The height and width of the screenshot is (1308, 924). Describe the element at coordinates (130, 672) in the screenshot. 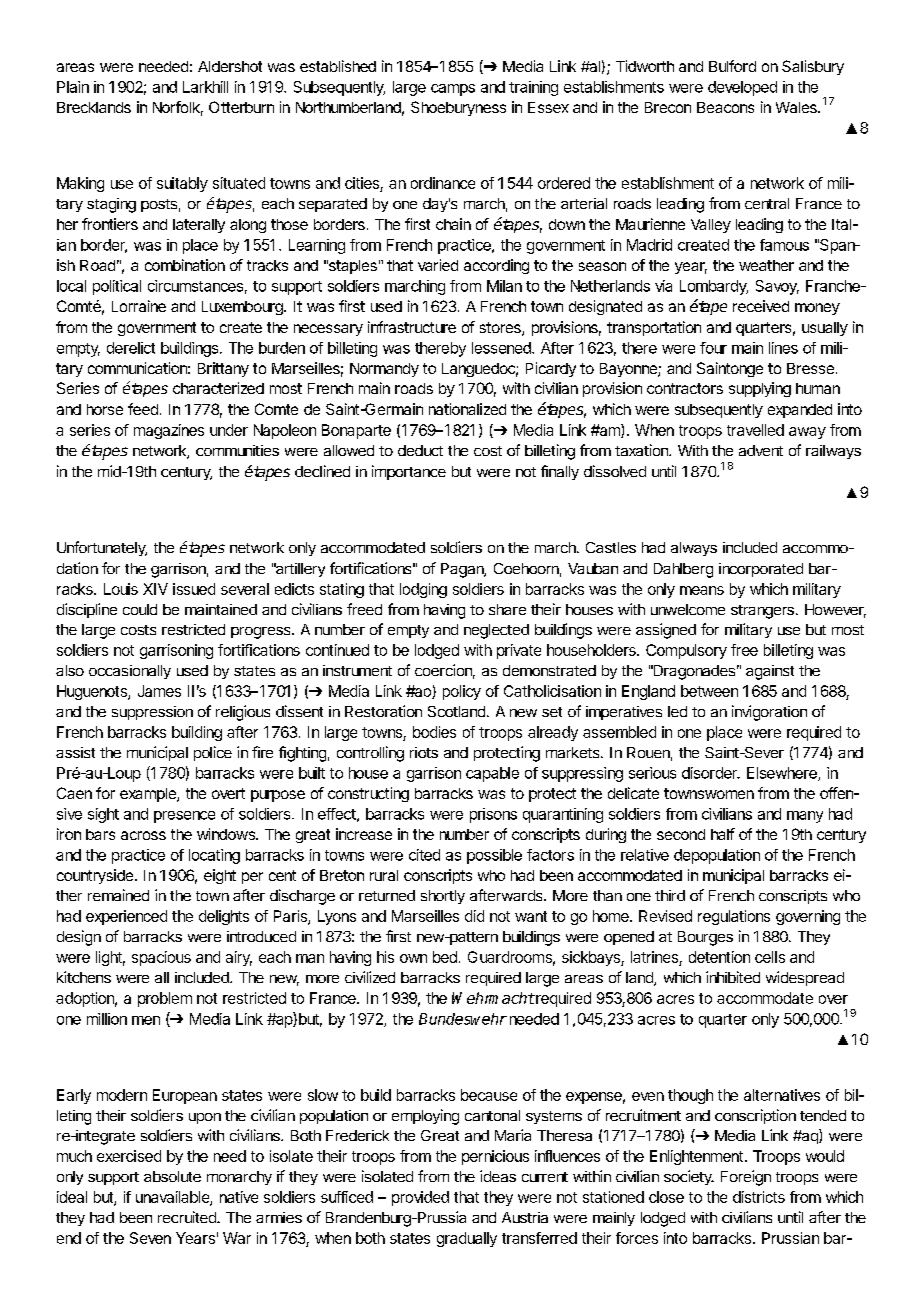

I see `occasionally` at that location.
